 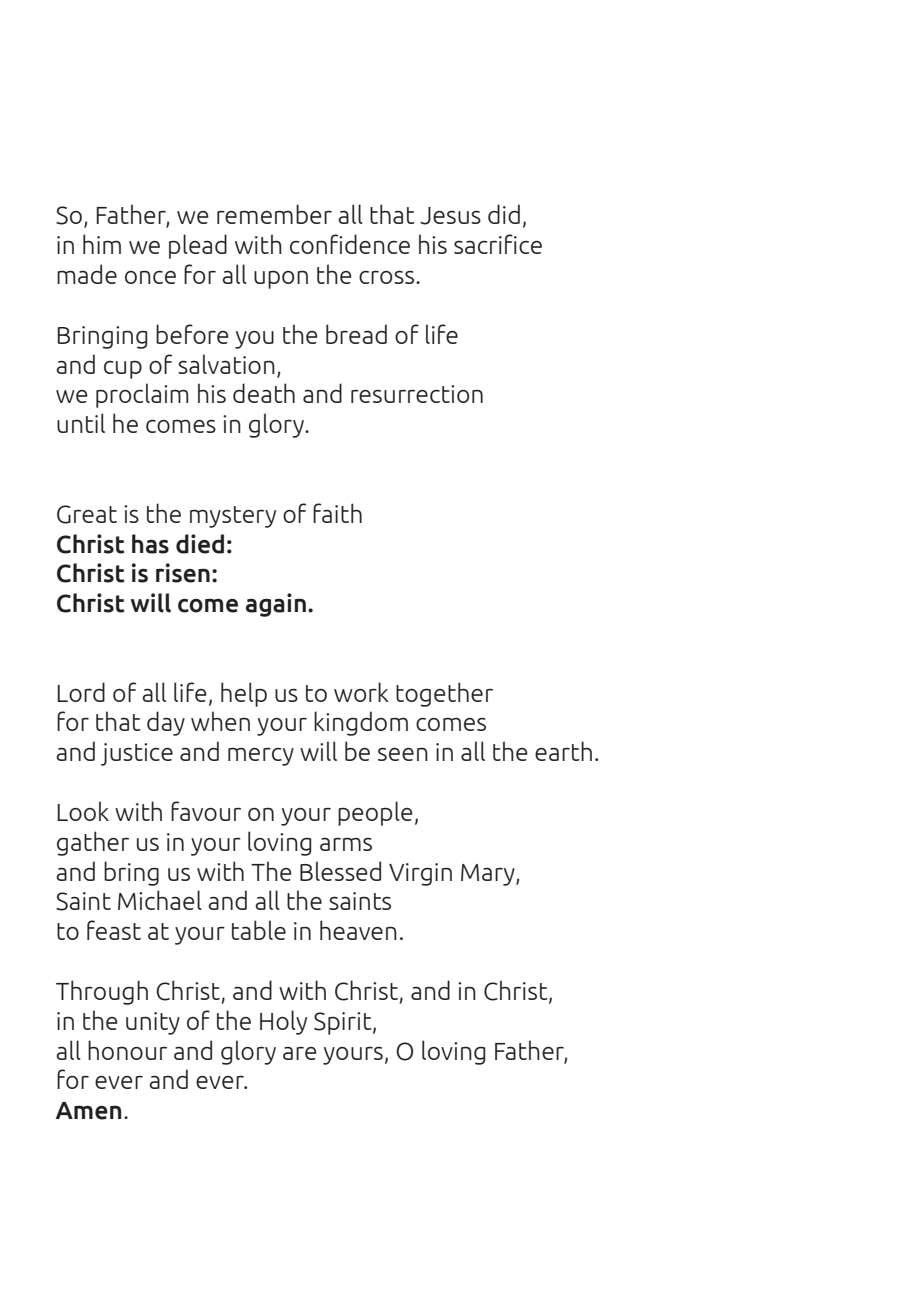 I want to click on has, so click(x=150, y=544).
